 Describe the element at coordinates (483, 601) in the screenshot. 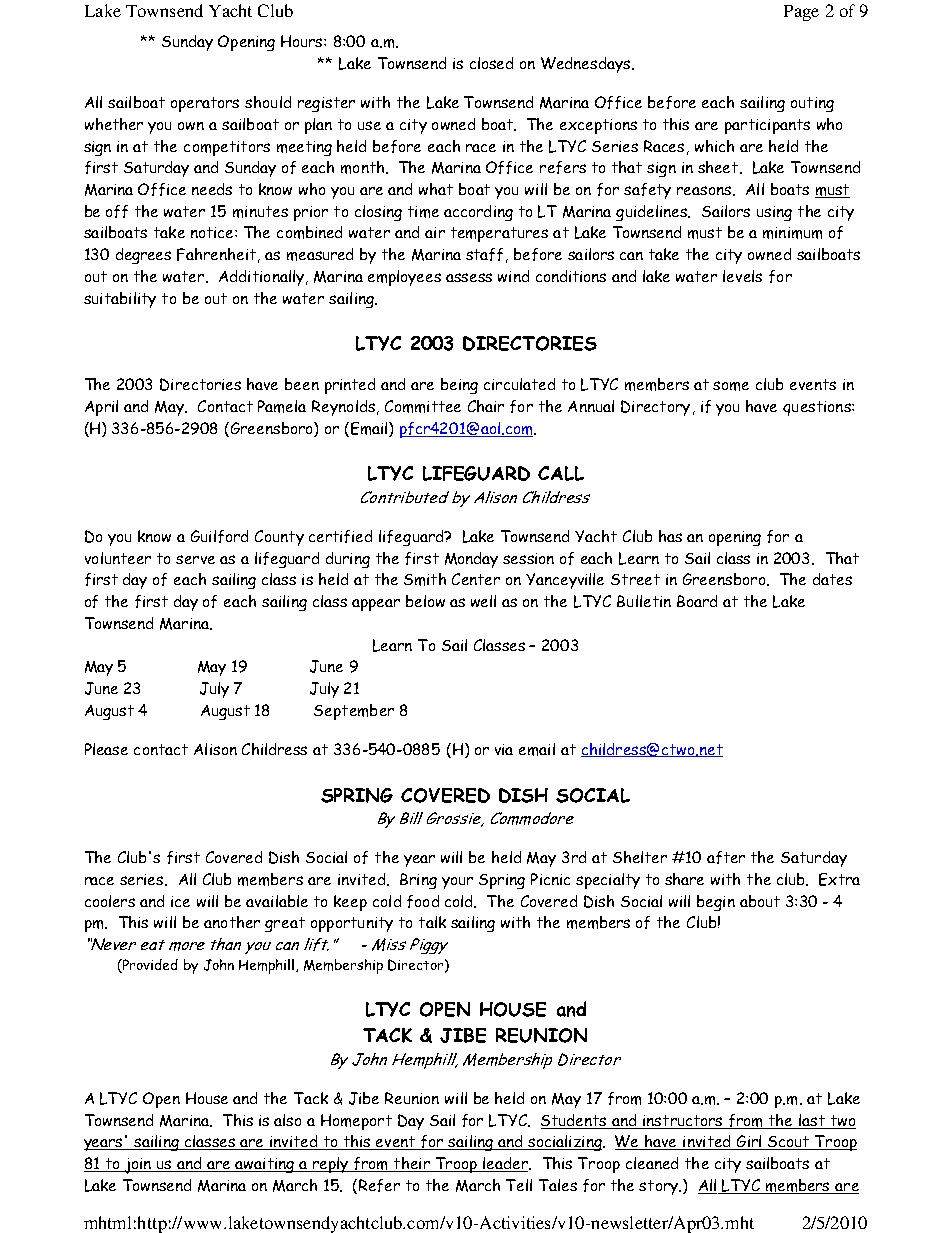

I see `well` at that location.
